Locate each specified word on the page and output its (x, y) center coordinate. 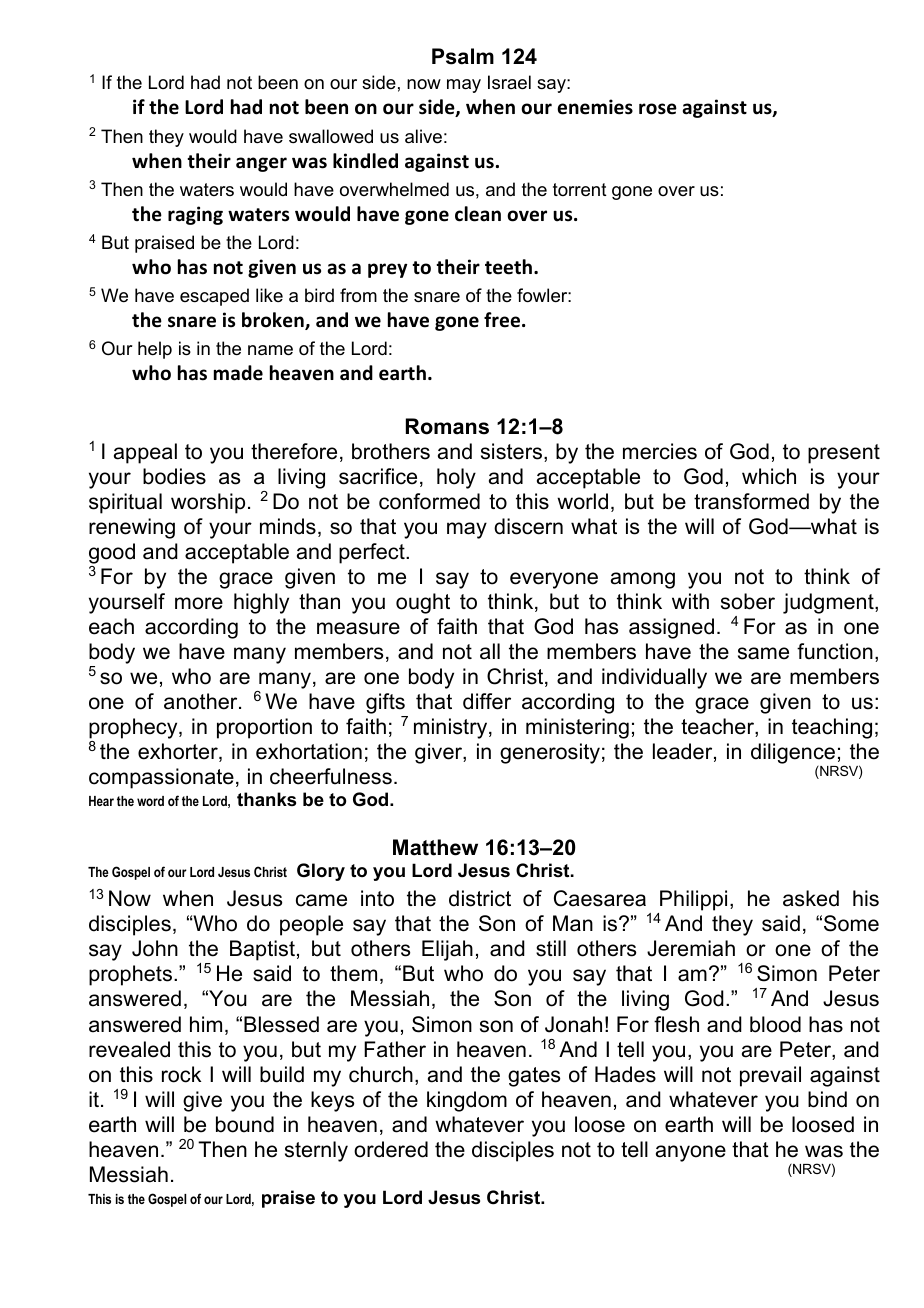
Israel (509, 82)
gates (534, 1077)
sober (748, 601)
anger (261, 164)
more (199, 603)
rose (658, 109)
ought (423, 603)
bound (245, 1124)
